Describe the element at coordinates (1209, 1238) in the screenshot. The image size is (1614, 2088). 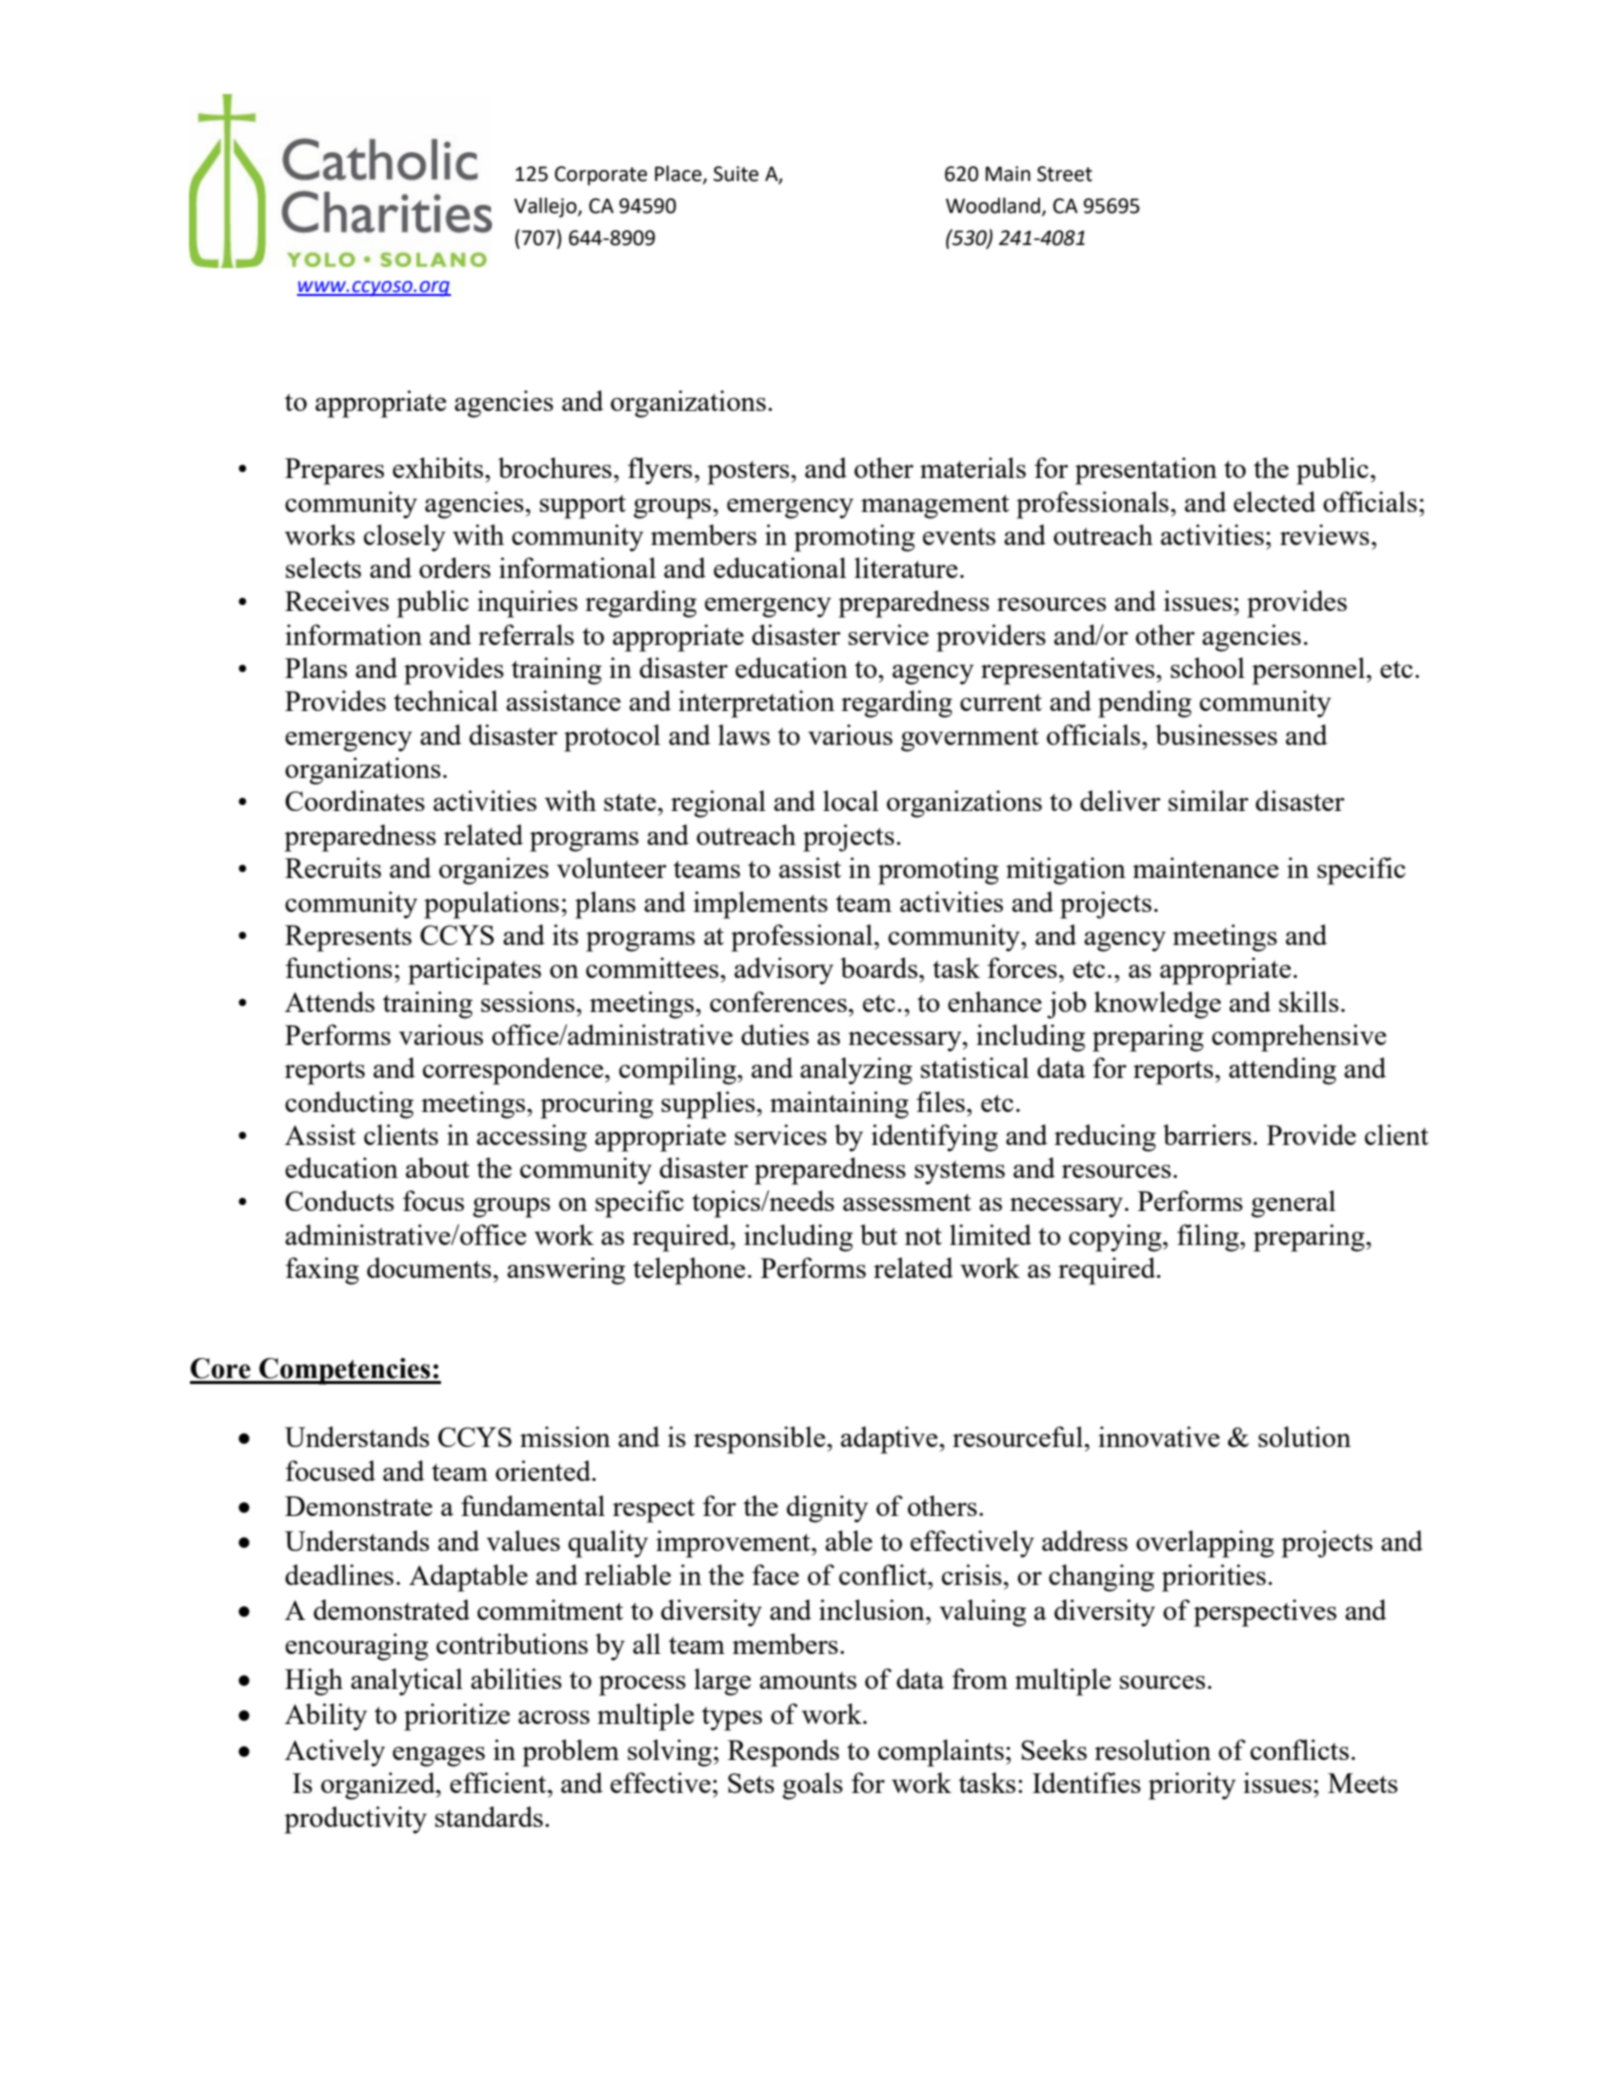
I see `filing` at that location.
